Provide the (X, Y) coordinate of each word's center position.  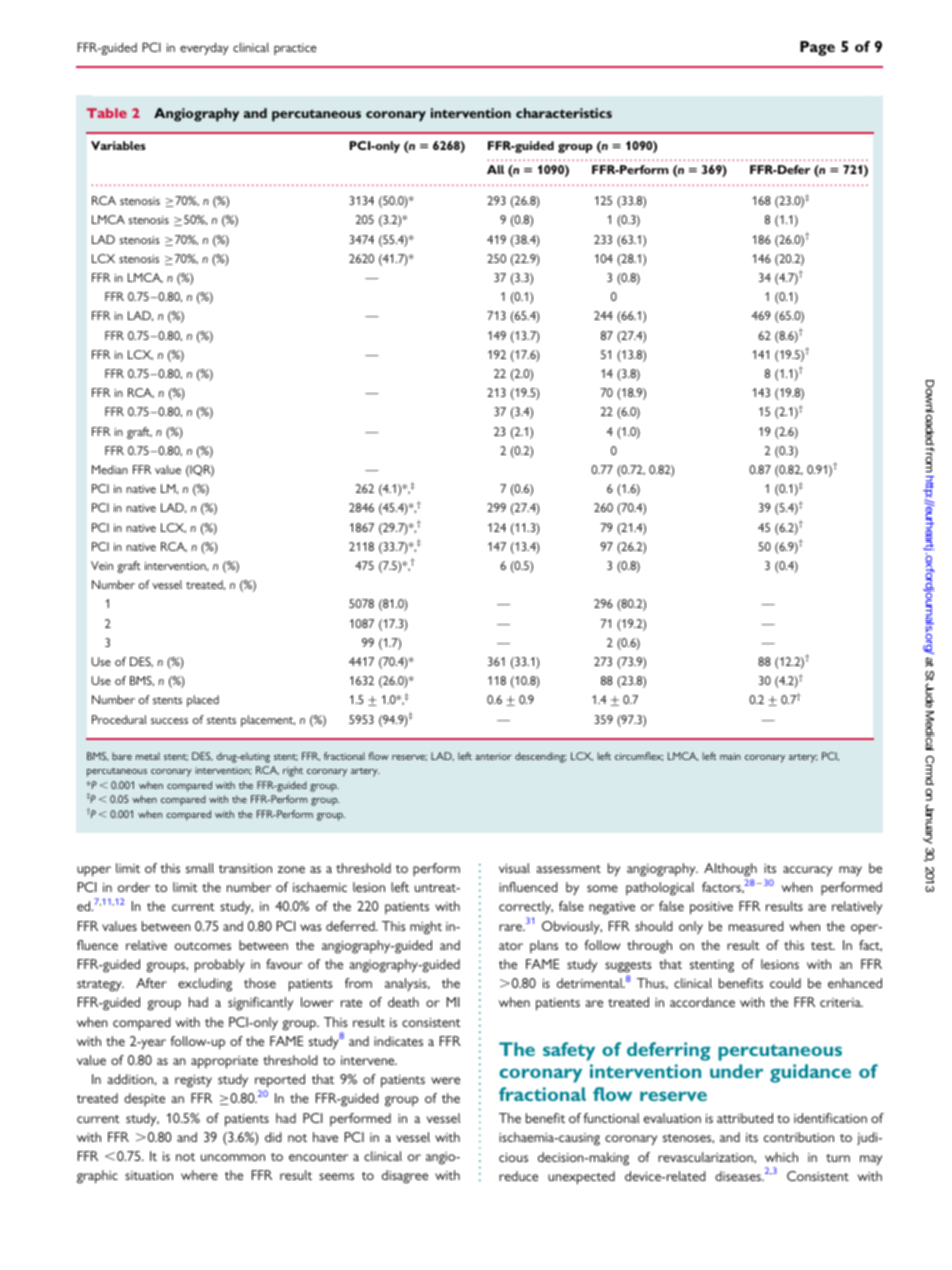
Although (730, 870)
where (199, 1175)
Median (110, 469)
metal (148, 756)
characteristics (564, 113)
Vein (102, 565)
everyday (204, 48)
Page (817, 48)
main (730, 756)
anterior (493, 756)
